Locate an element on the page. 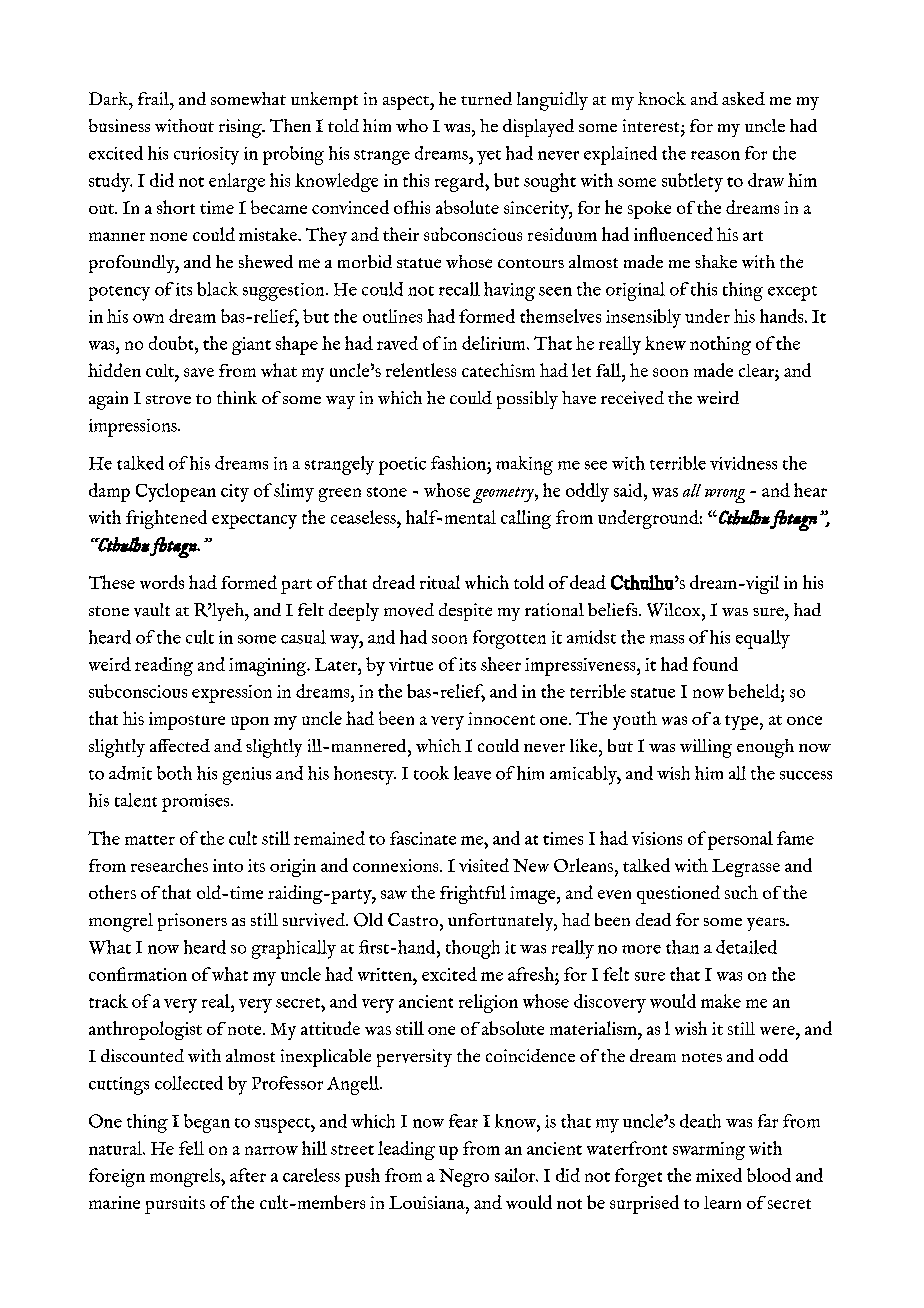 The image size is (924, 1308). fashion is located at coordinates (459, 463).
